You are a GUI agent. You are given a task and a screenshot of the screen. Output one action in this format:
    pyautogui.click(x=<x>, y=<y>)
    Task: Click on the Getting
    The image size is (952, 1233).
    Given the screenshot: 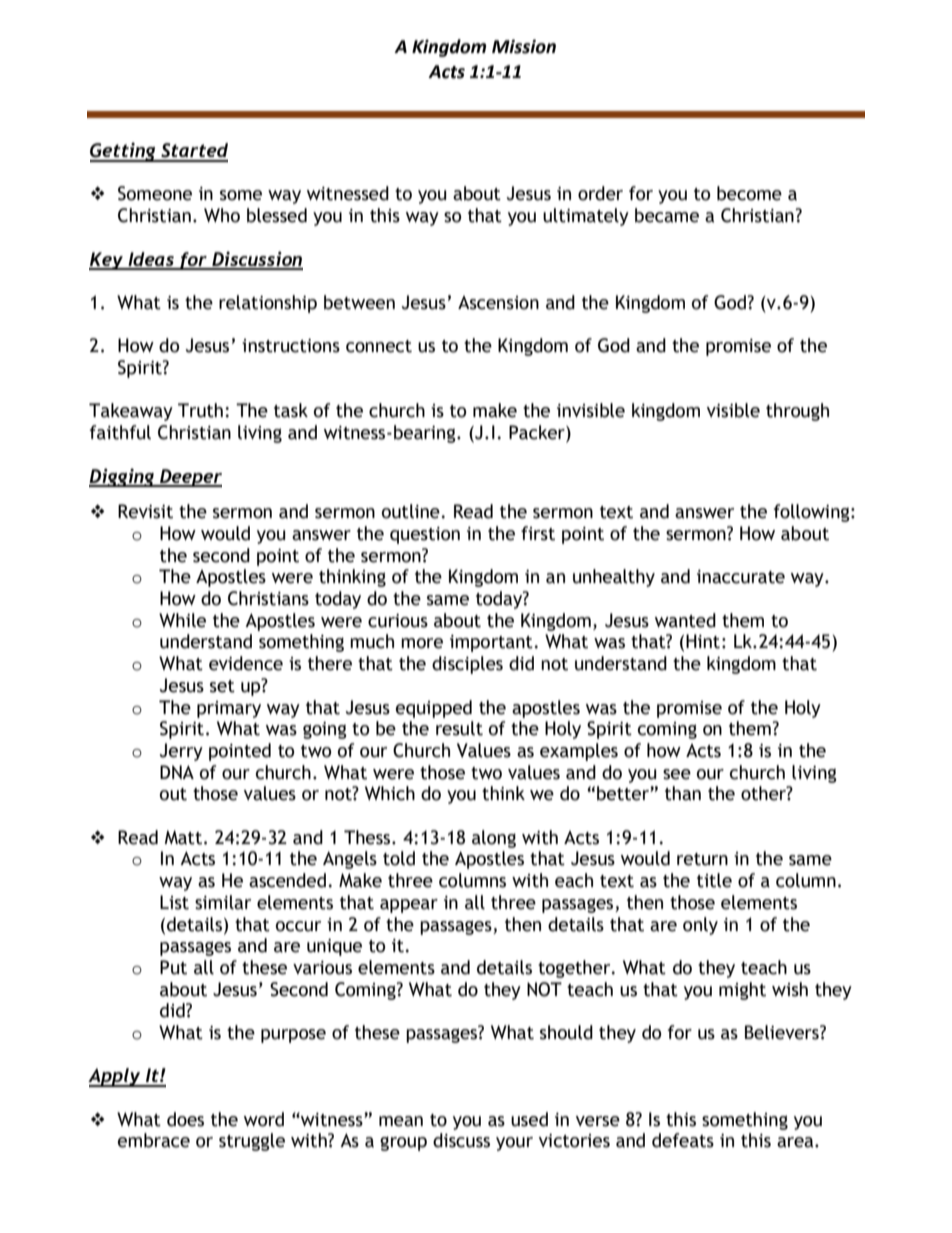 What is the action you would take?
    pyautogui.click(x=124, y=152)
